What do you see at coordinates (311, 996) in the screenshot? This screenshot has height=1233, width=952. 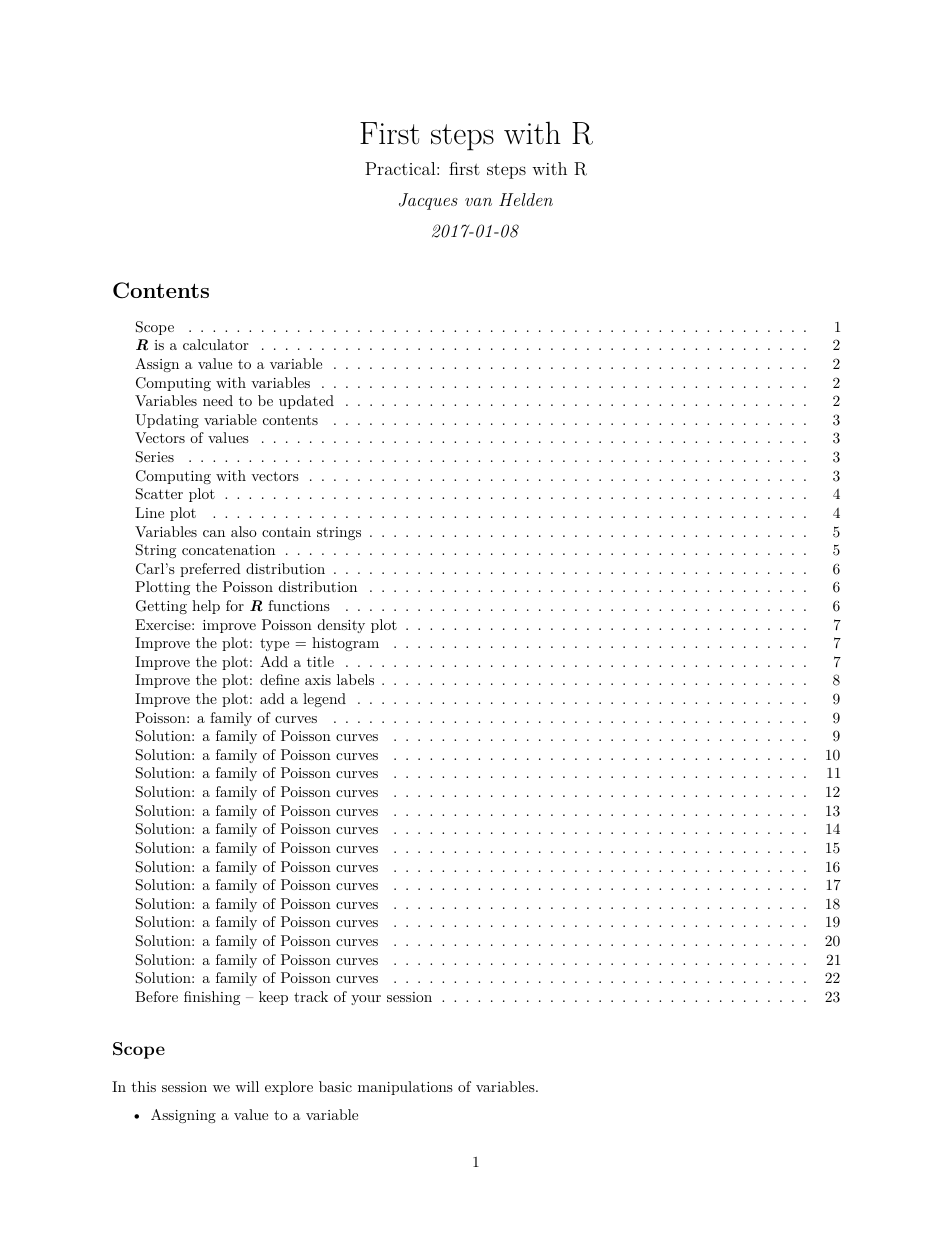 I see `track` at bounding box center [311, 996].
